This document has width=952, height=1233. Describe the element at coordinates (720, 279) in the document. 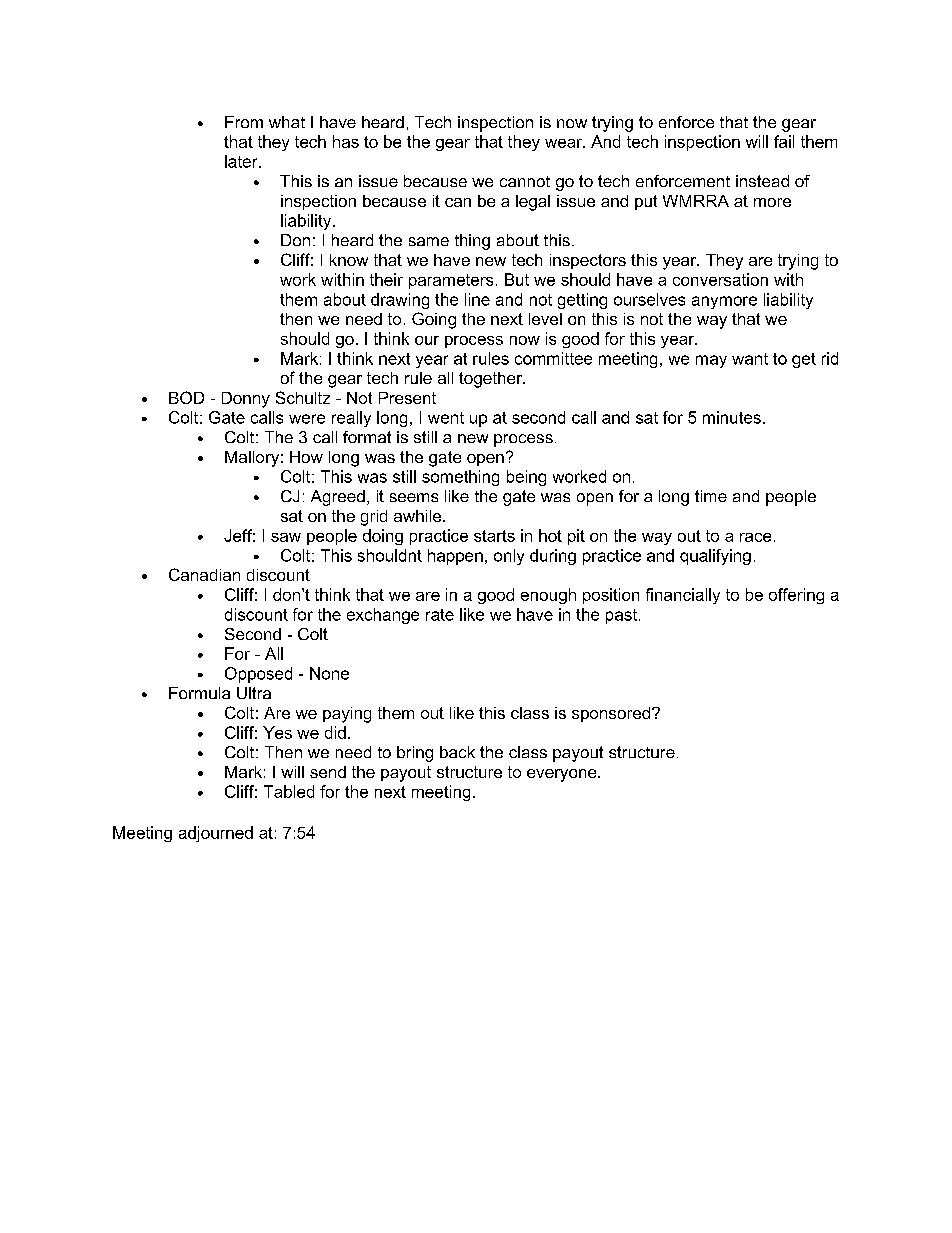

I see `conversation` at that location.
